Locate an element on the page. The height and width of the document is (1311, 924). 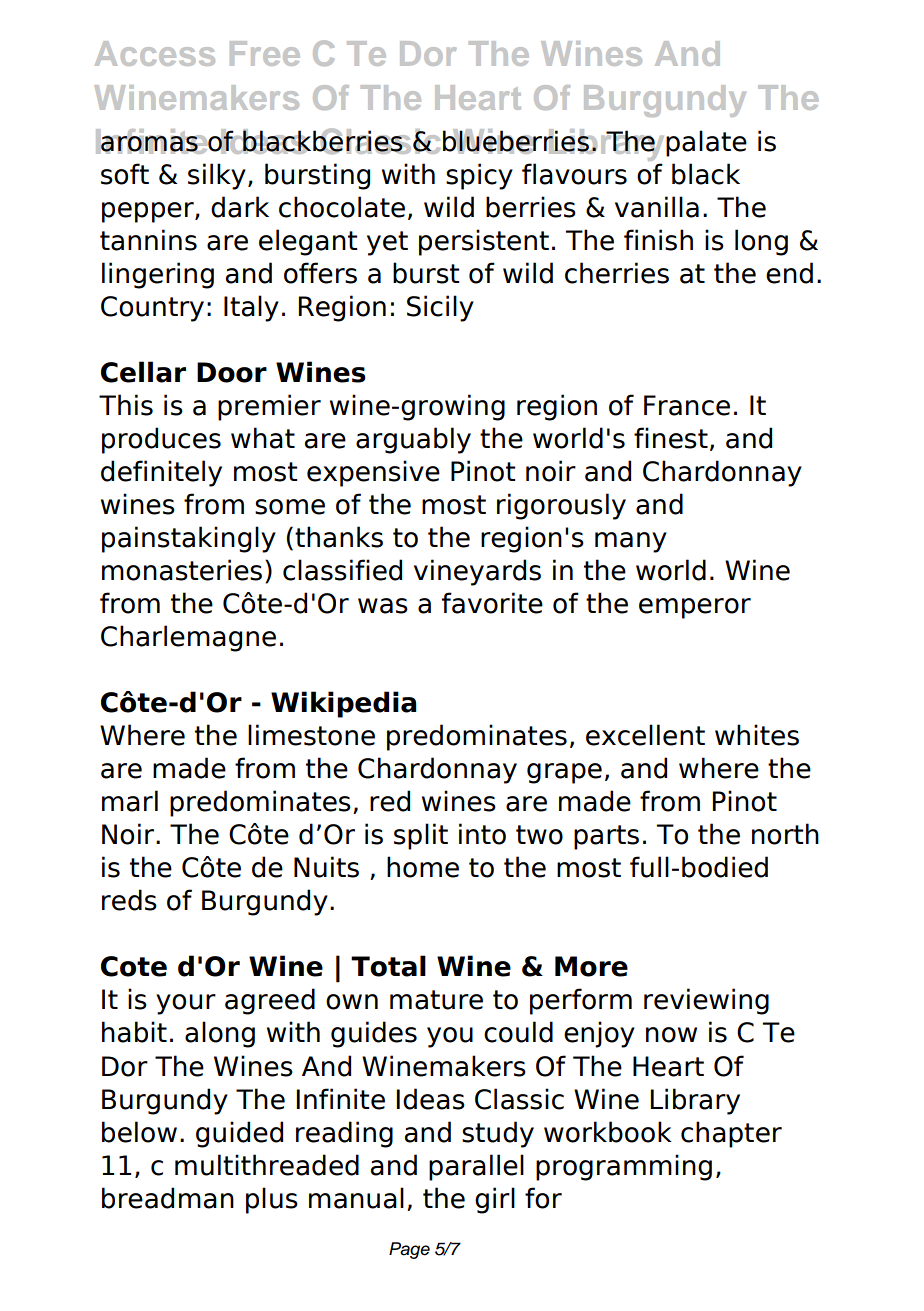
into is located at coordinates (482, 834).
